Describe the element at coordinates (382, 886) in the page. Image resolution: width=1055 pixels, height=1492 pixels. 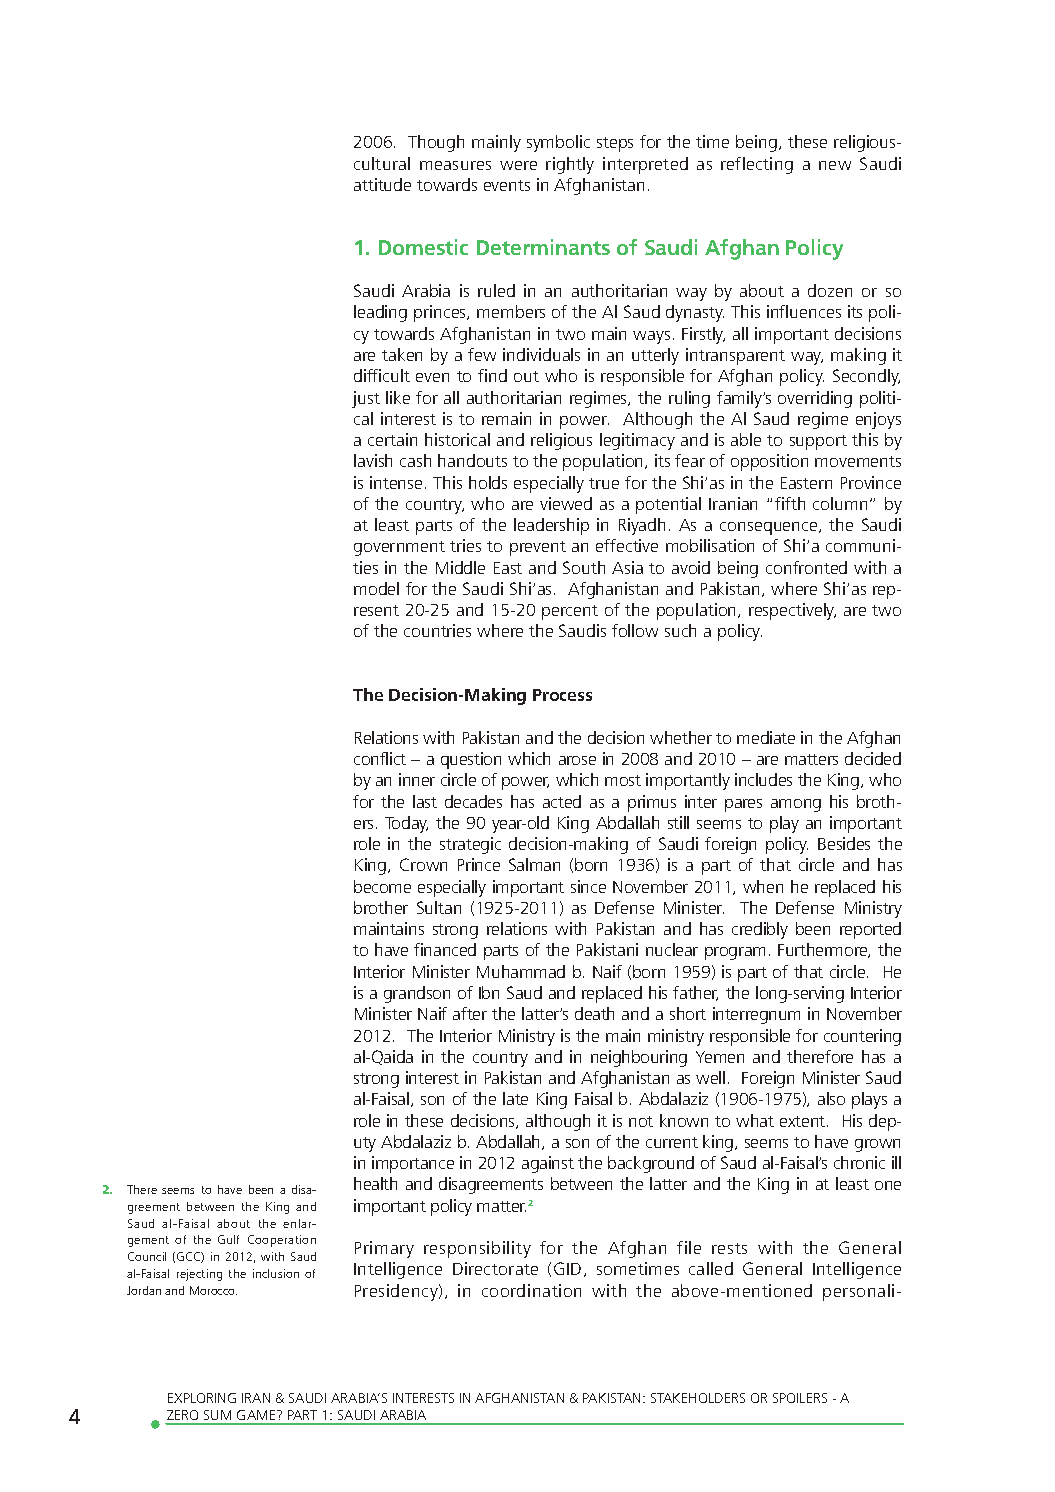
I see `become` at that location.
